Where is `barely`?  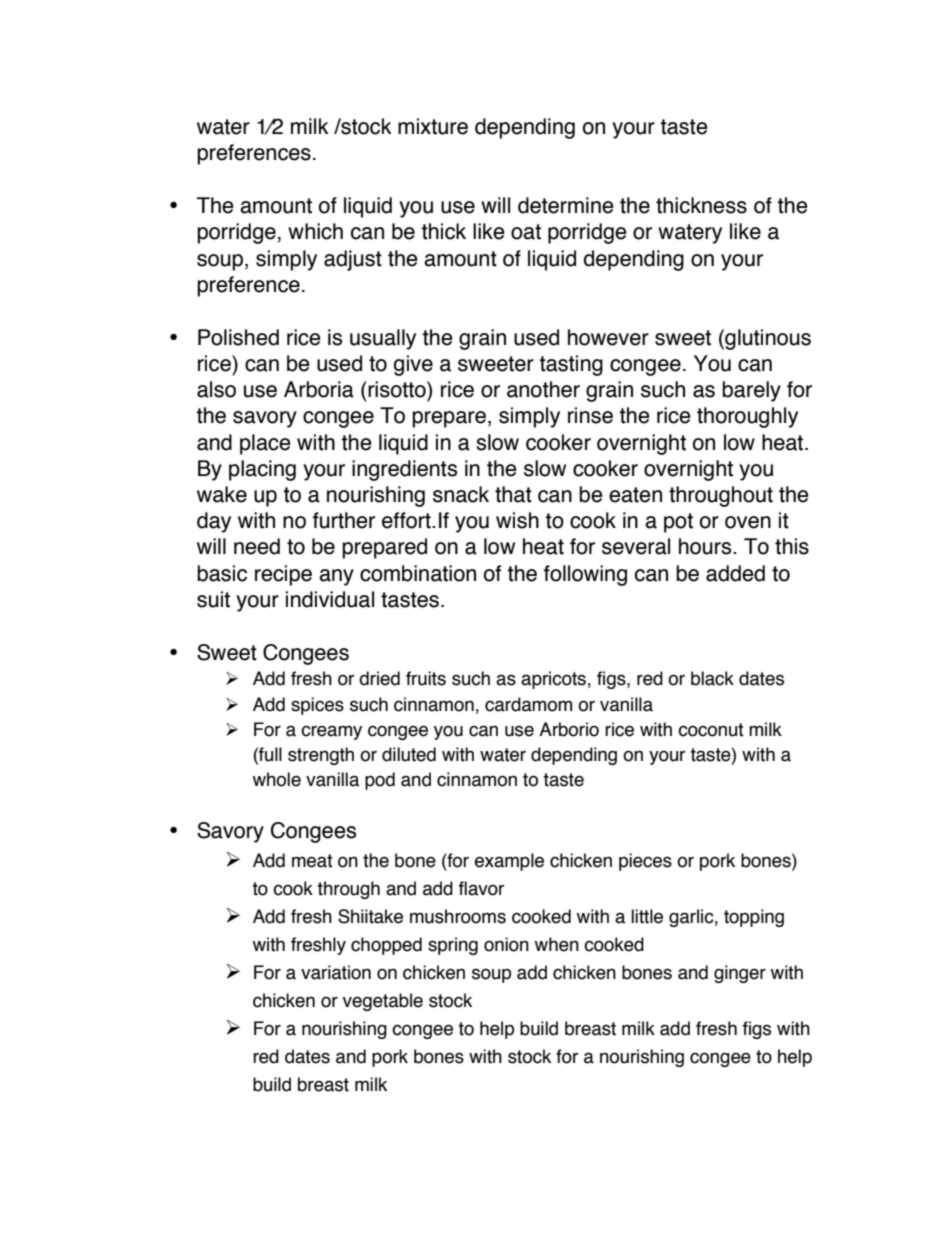
barely is located at coordinates (751, 391).
